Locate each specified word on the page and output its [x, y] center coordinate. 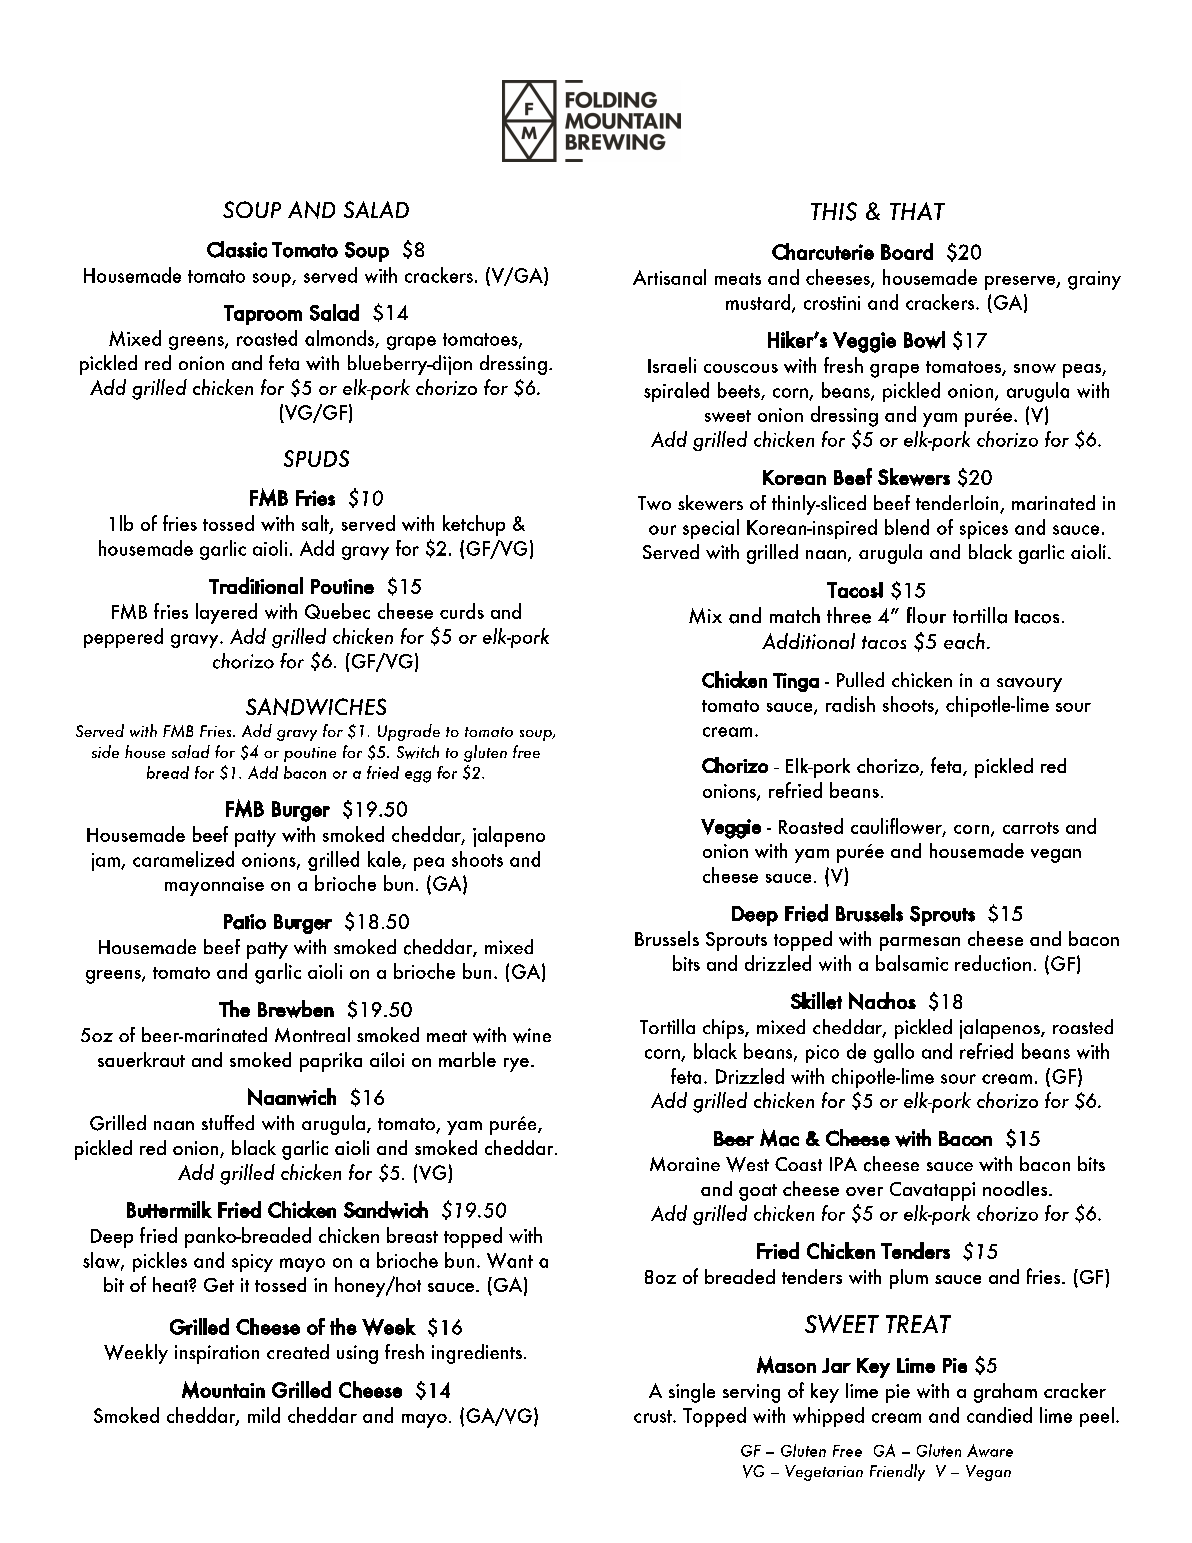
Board [907, 251]
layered [226, 613]
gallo [894, 1053]
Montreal [312, 1034]
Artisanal [669, 277]
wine [532, 1035]
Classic [237, 249]
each [964, 641]
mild [264, 1415]
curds [462, 611]
